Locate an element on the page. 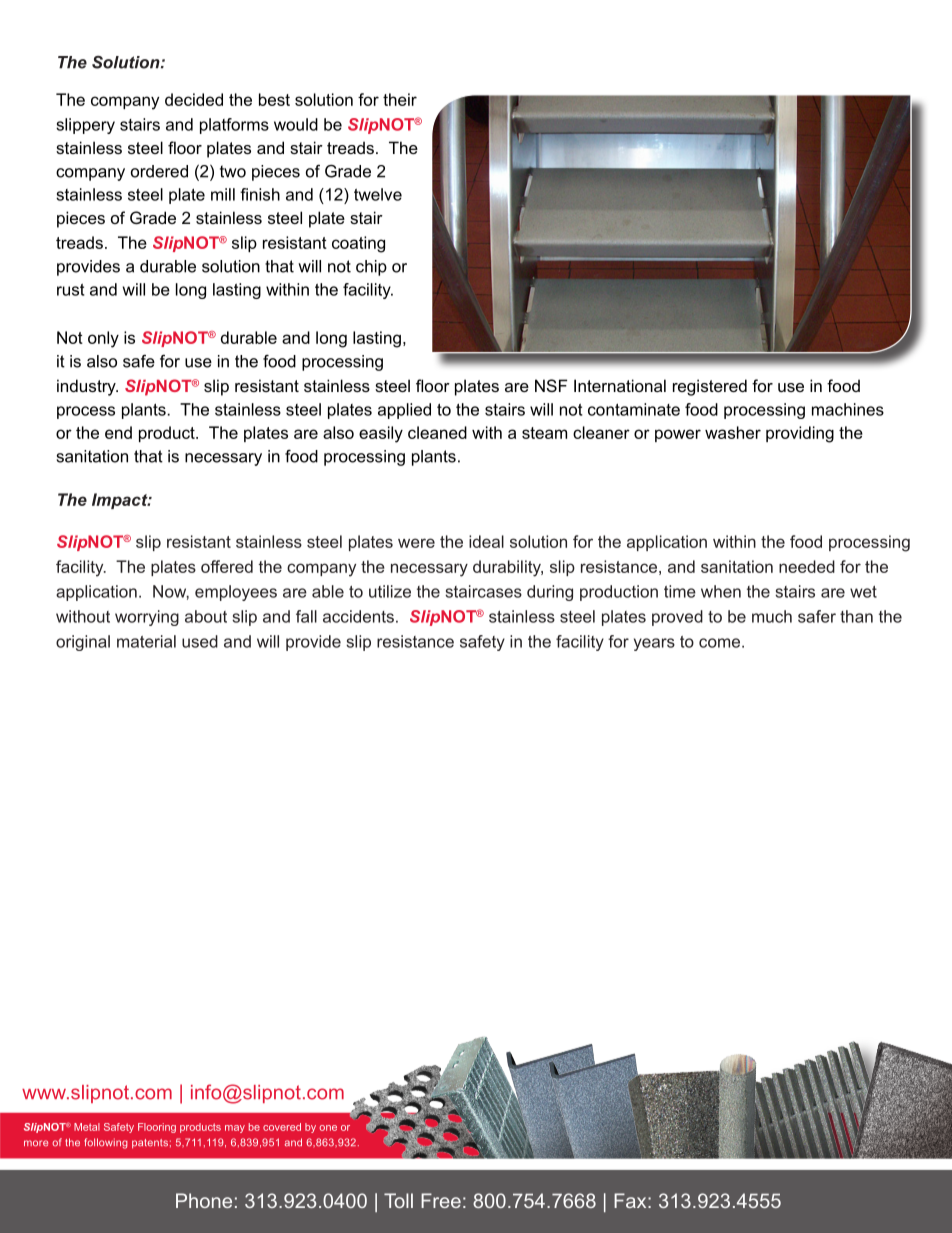 This page has height=1233, width=952. providing is located at coordinates (800, 434).
